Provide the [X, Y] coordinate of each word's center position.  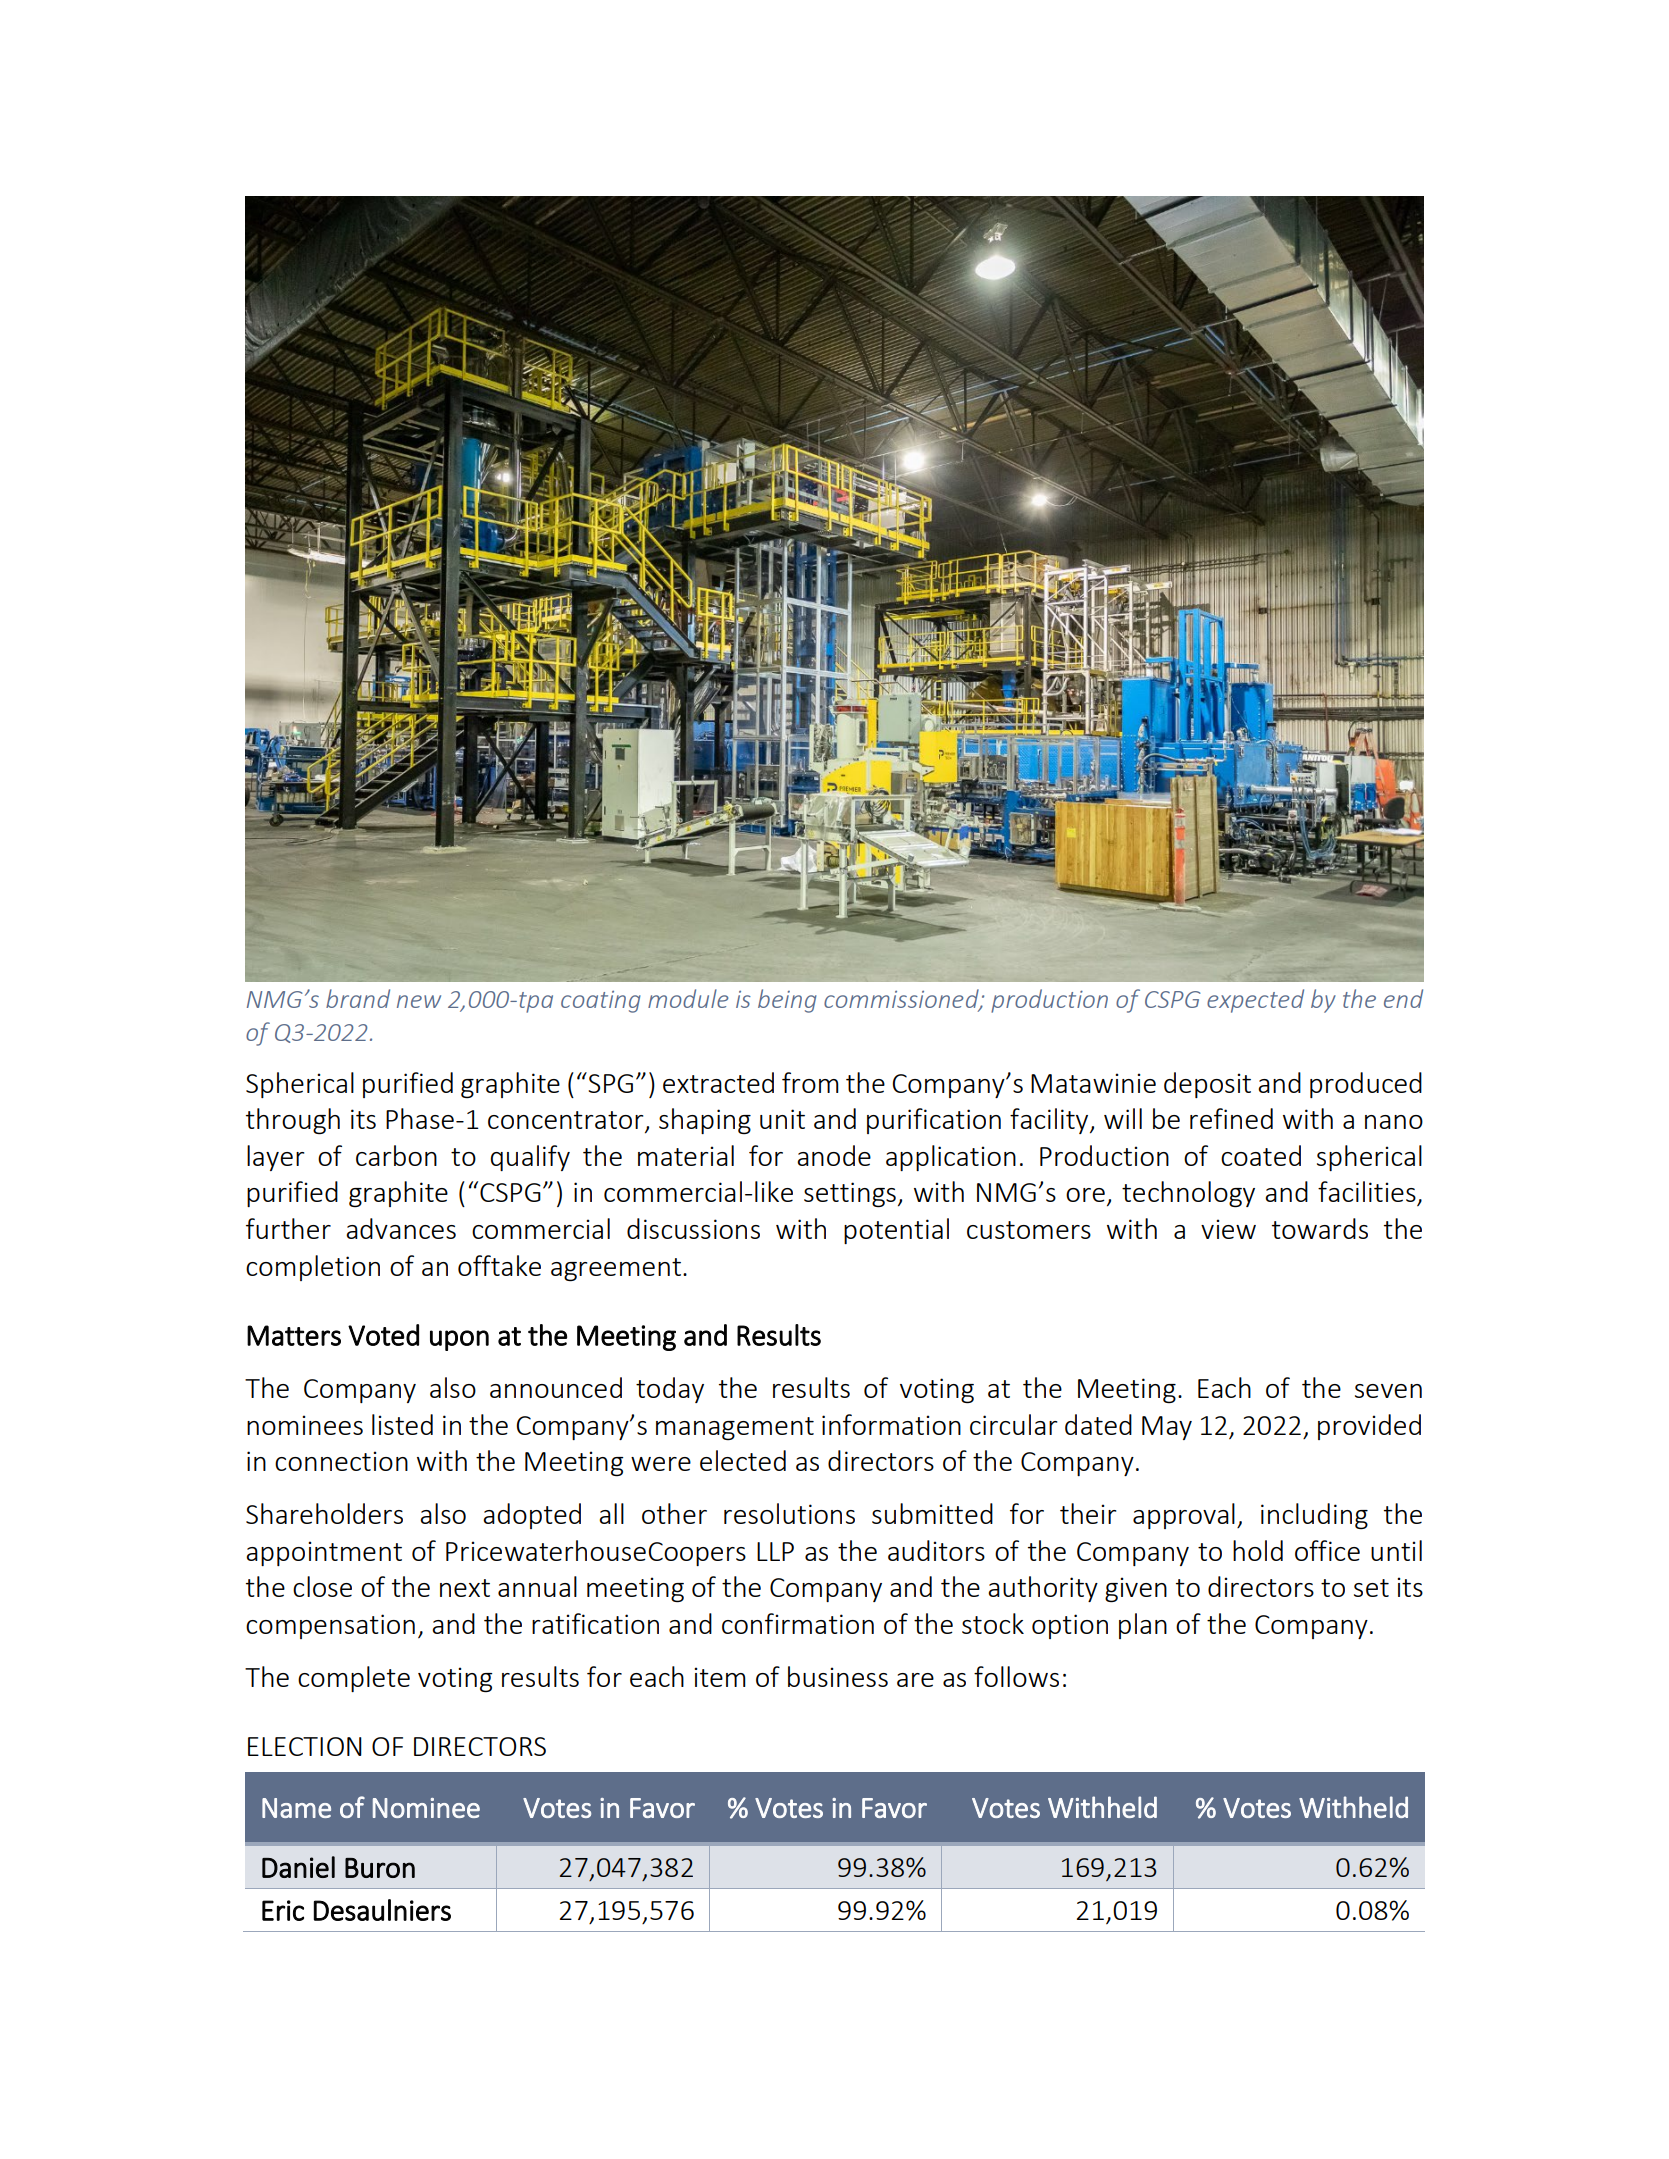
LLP [775, 1551]
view [1228, 1229]
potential [896, 1231]
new [419, 1001]
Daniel [298, 1867]
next [465, 1588]
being [787, 1001]
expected [1255, 1001]
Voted [383, 1335]
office [1327, 1550]
